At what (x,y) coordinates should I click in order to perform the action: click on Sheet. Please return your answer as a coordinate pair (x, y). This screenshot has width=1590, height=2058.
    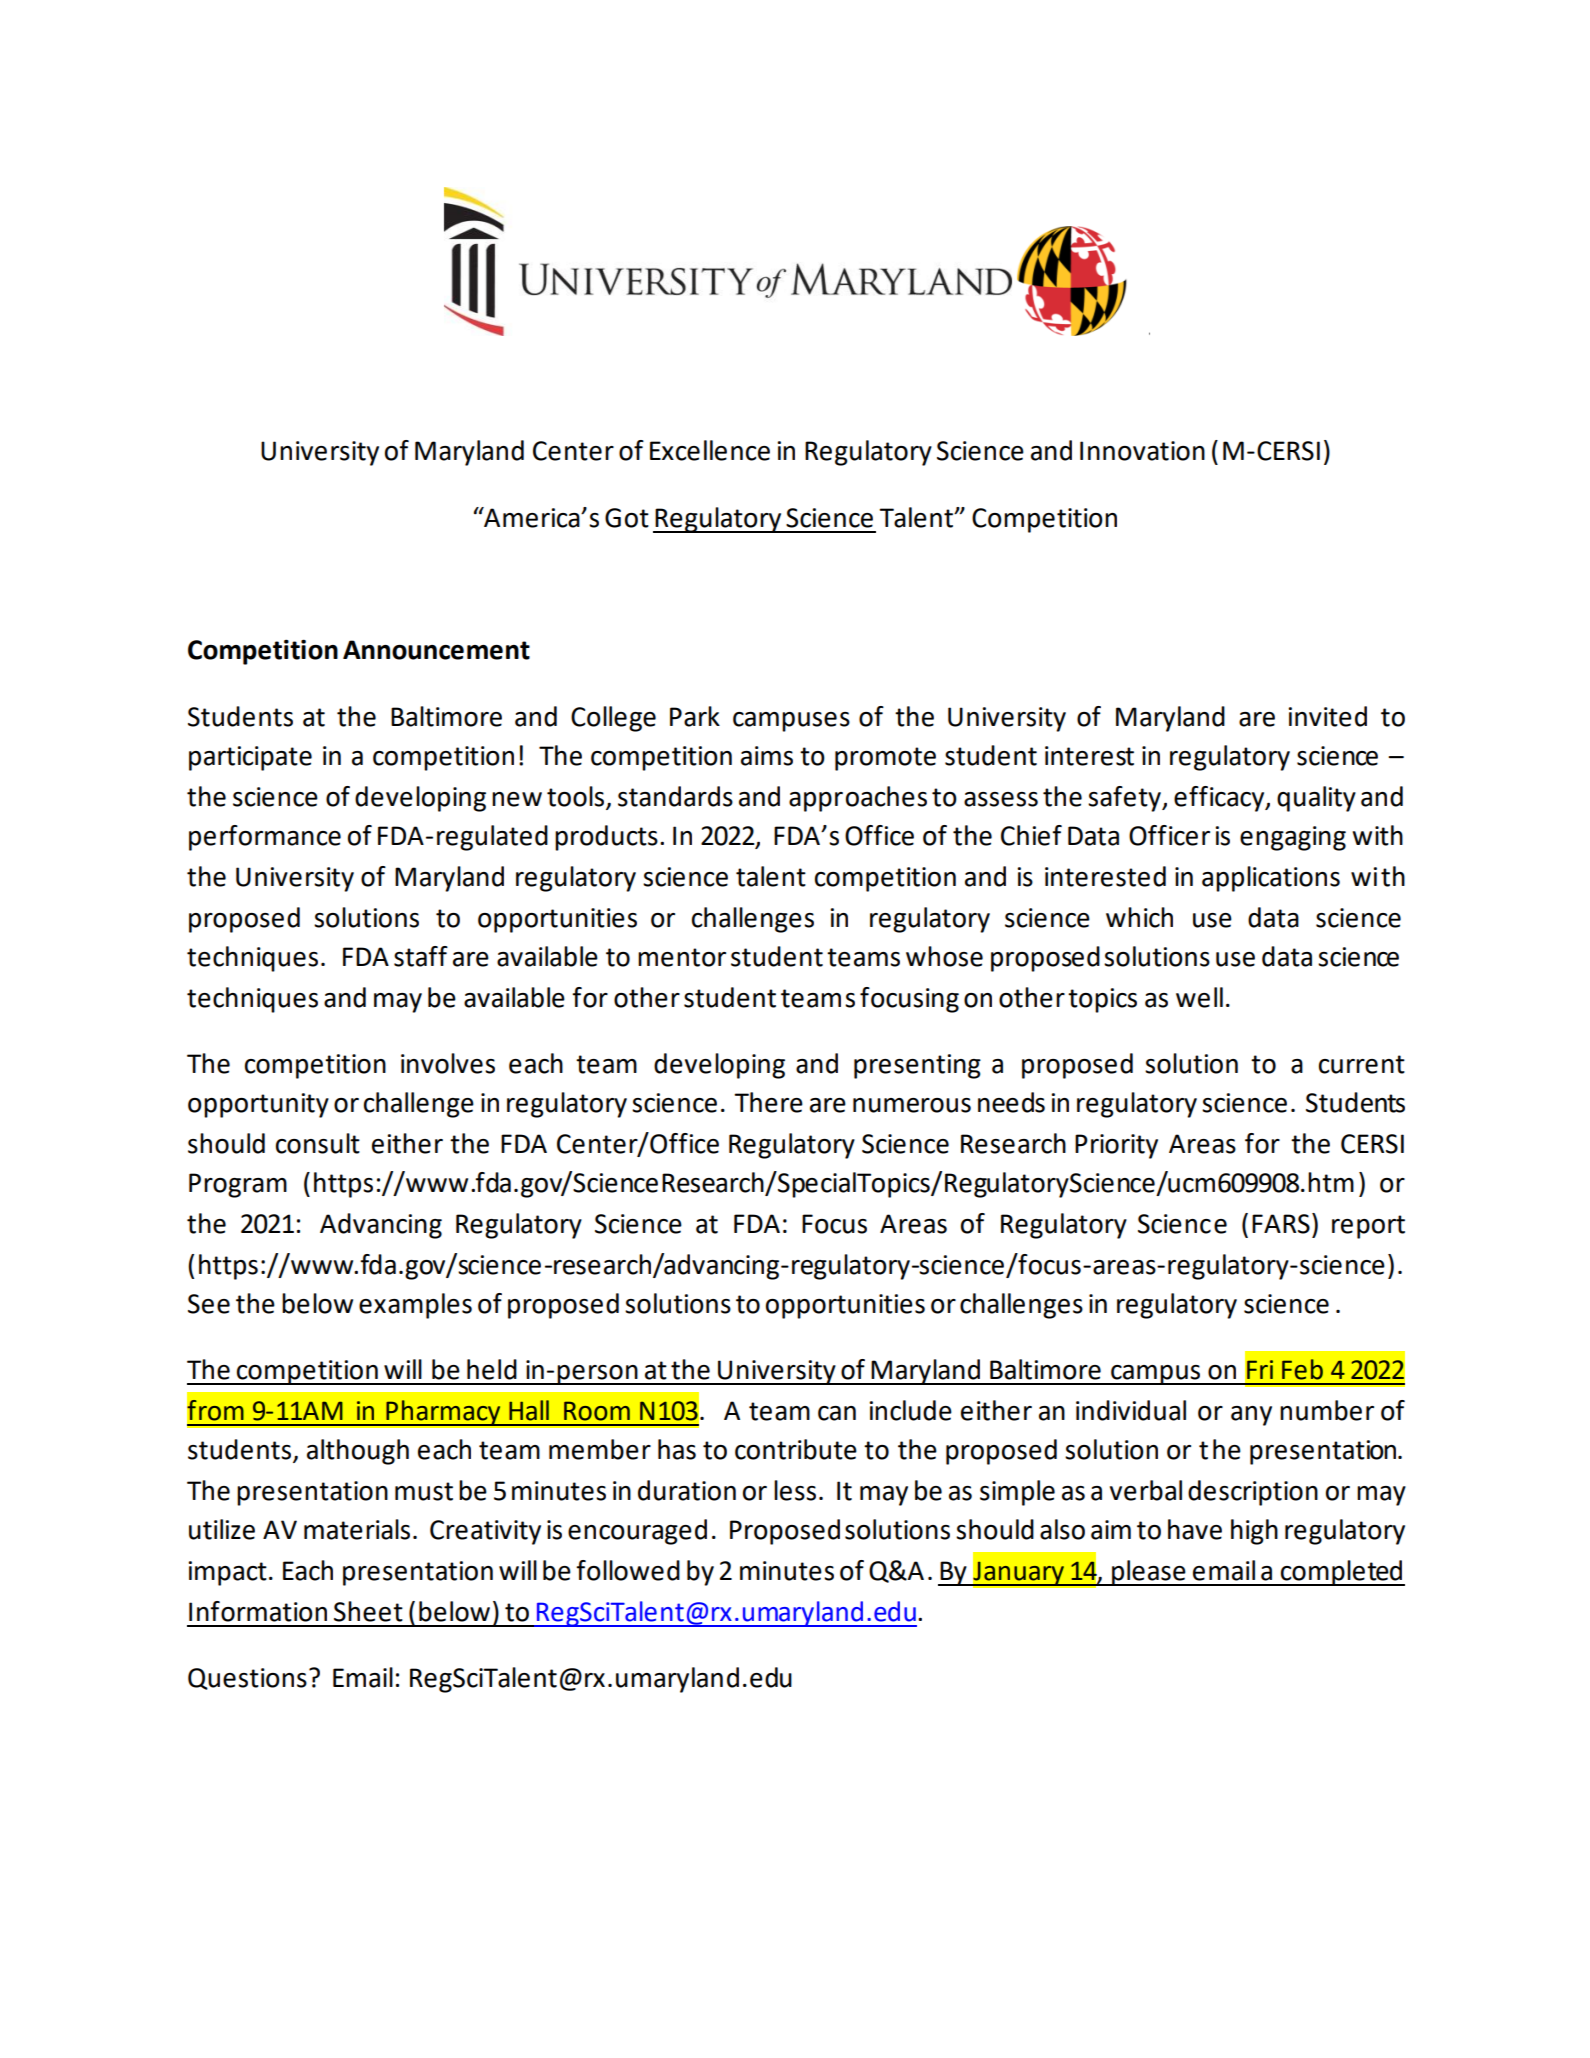
    Looking at the image, I should click on (368, 1611).
